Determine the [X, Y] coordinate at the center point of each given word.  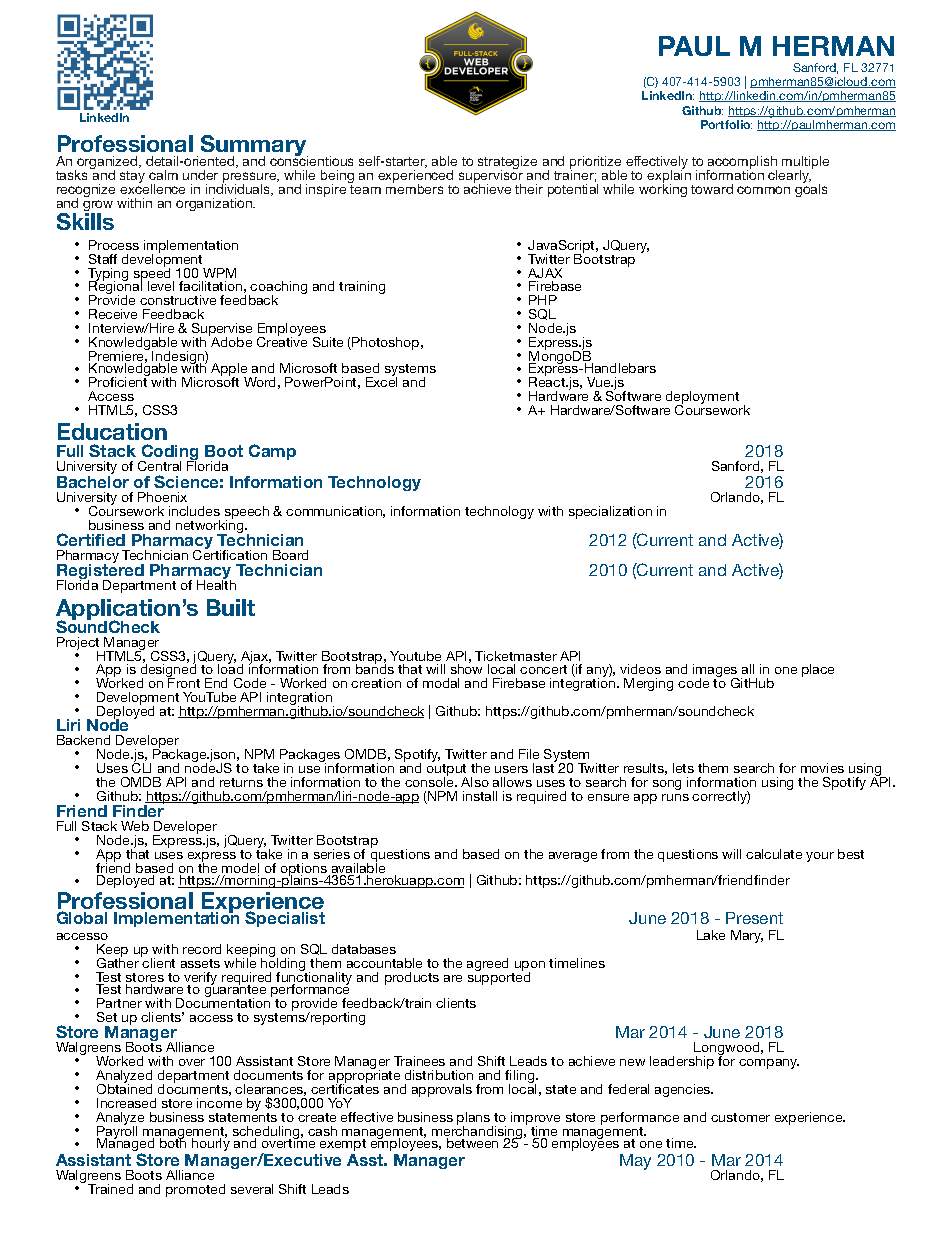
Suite [328, 342]
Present [754, 918]
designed [168, 670]
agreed [487, 964]
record [202, 949]
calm [163, 175]
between [472, 1143]
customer [740, 1117]
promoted [195, 1190]
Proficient [119, 381]
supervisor [491, 177]
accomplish [742, 164]
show [466, 668]
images [715, 671]
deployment [702, 399]
